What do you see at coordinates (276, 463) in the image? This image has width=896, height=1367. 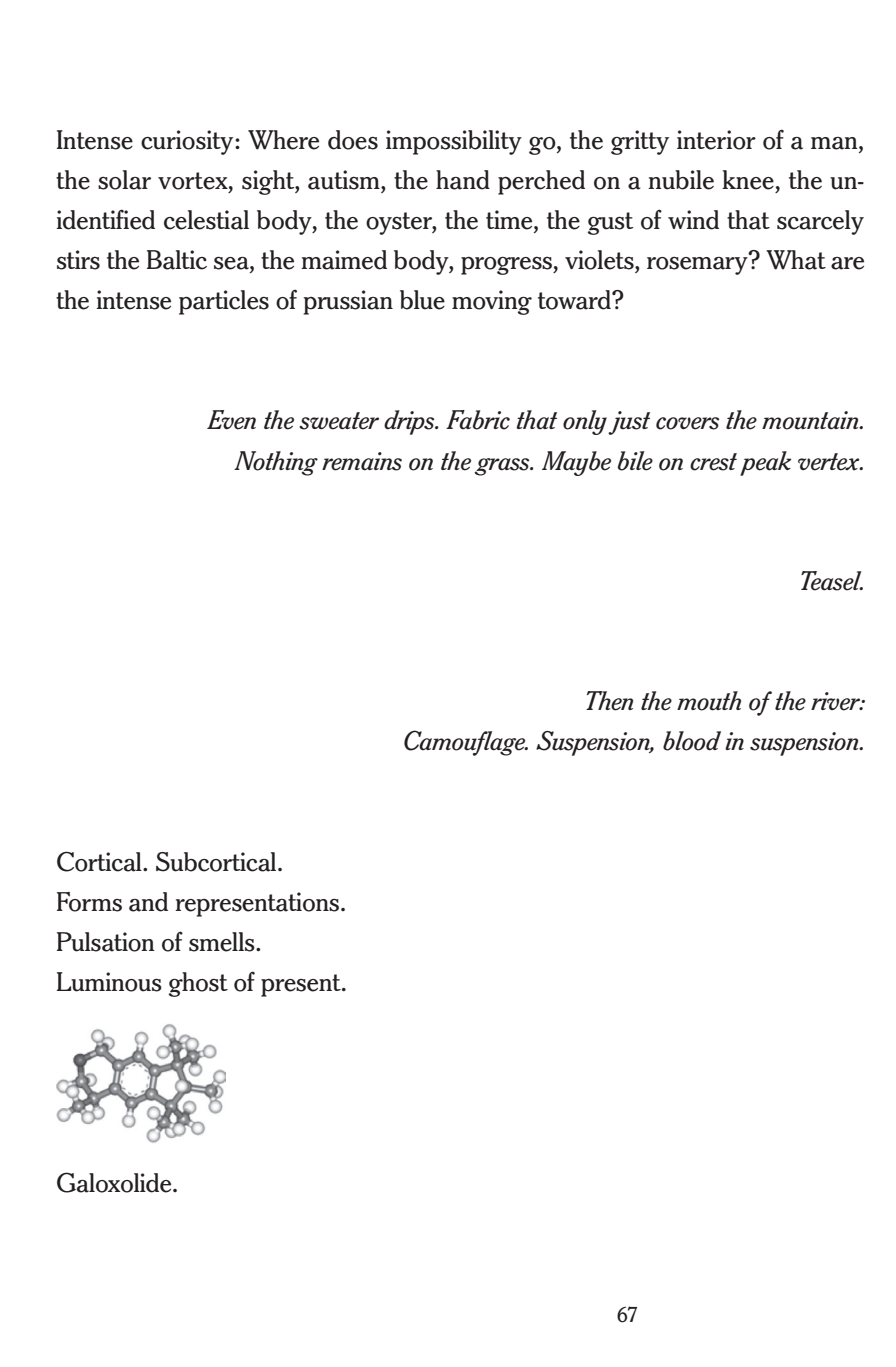 I see `Nothing` at bounding box center [276, 463].
